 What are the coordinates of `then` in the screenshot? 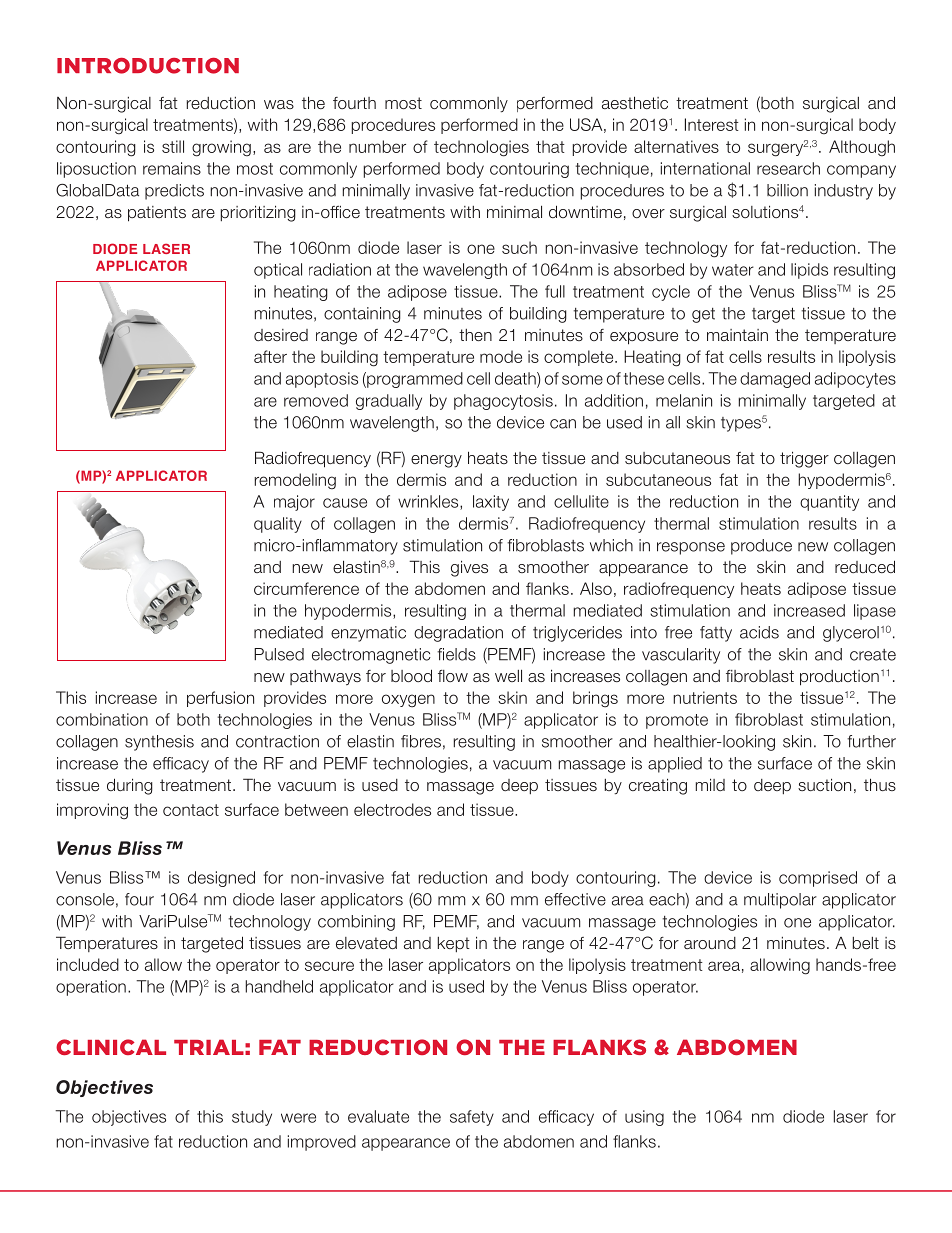 It's located at (475, 335).
